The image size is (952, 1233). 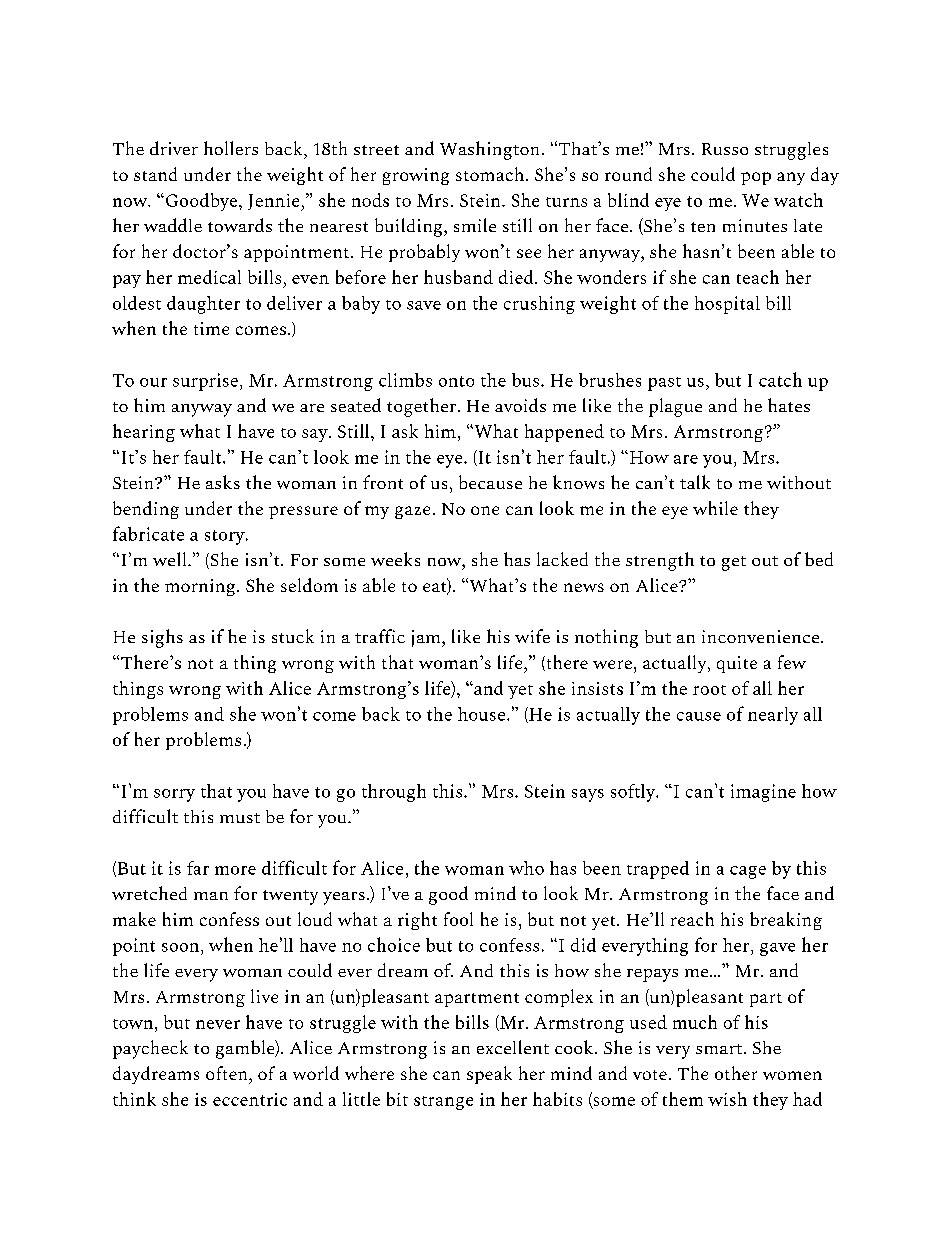 I want to click on talk, so click(x=695, y=482).
